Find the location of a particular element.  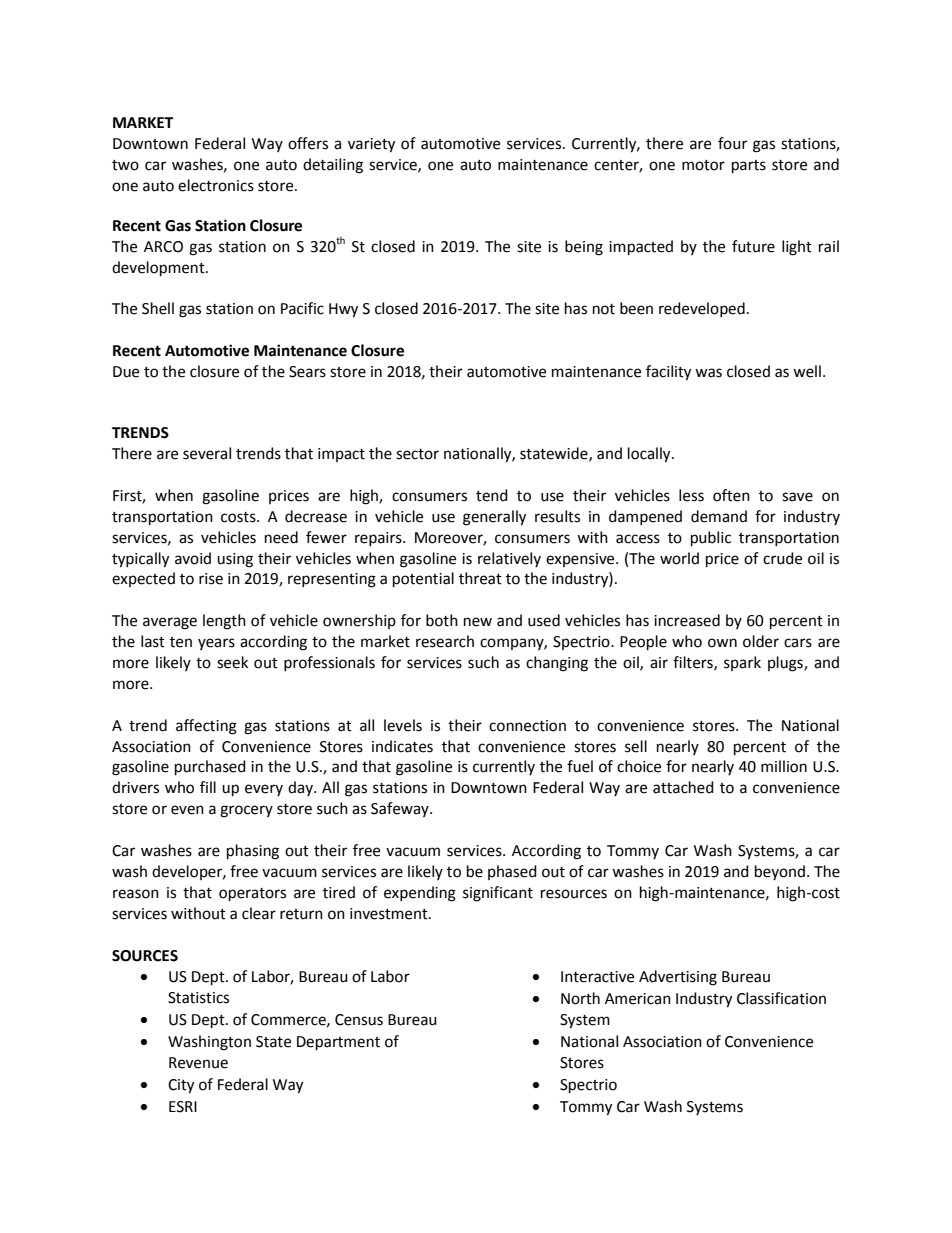

length is located at coordinates (224, 622).
